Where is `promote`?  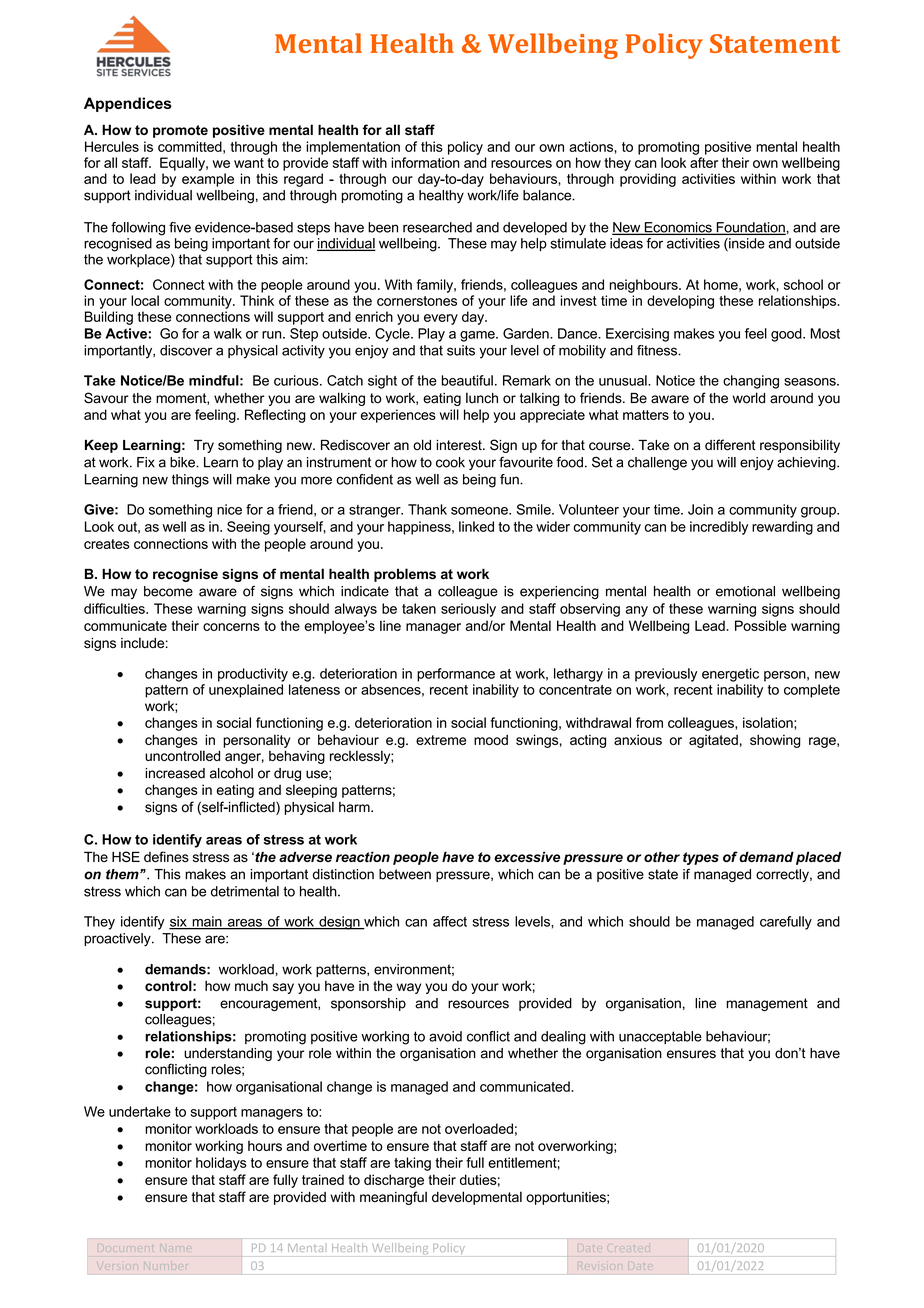 promote is located at coordinates (180, 131).
